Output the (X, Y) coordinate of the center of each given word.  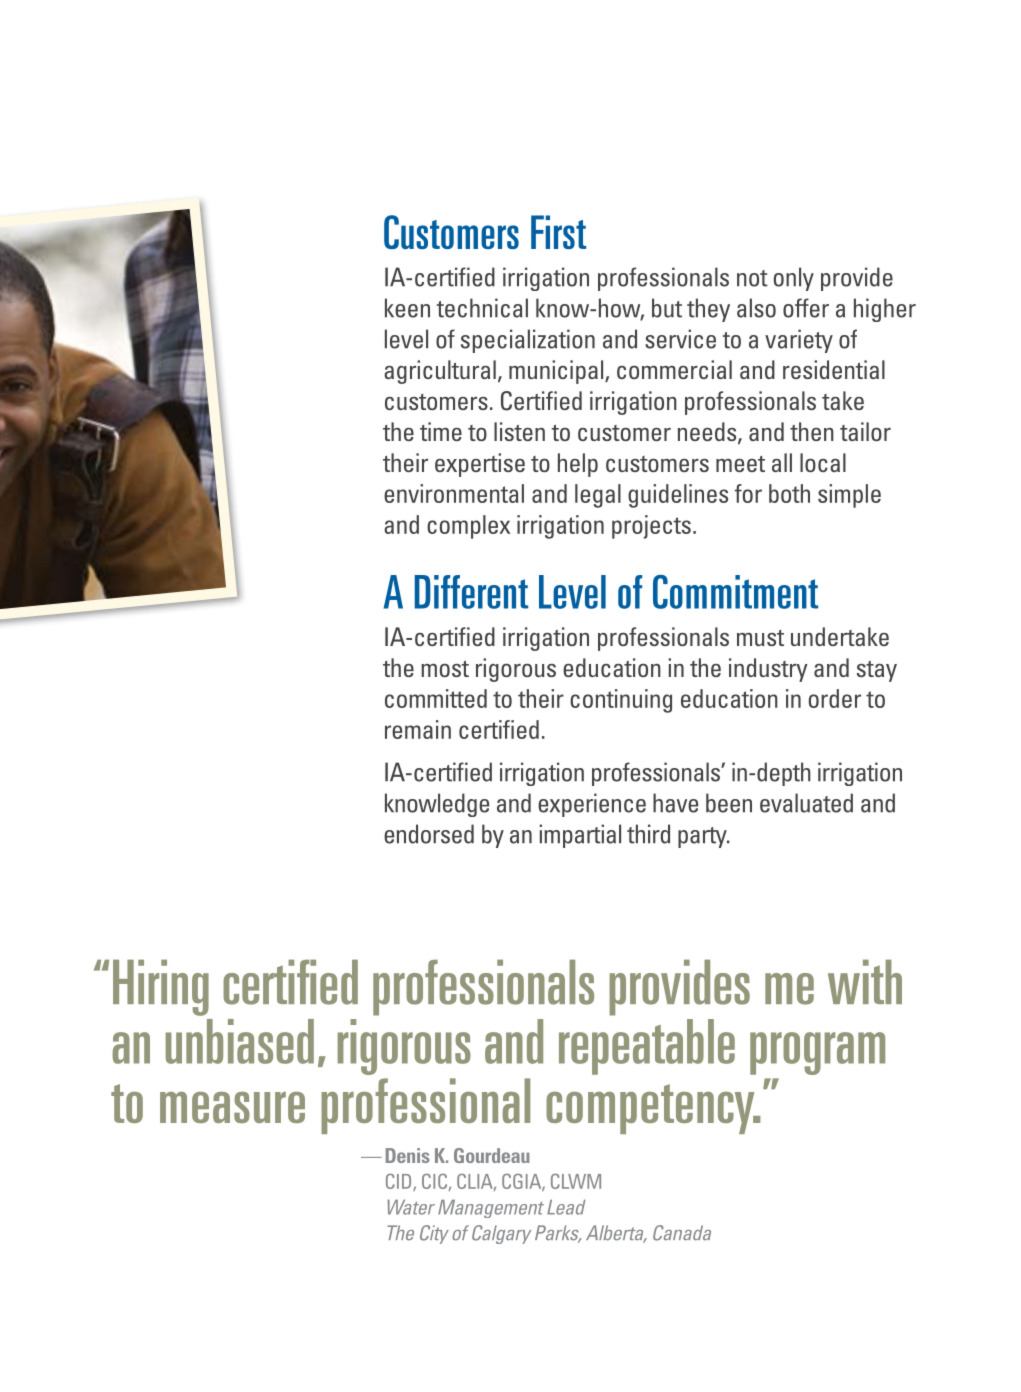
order (835, 698)
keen (407, 308)
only (794, 279)
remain (418, 729)
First (558, 232)
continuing (621, 701)
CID (400, 1182)
